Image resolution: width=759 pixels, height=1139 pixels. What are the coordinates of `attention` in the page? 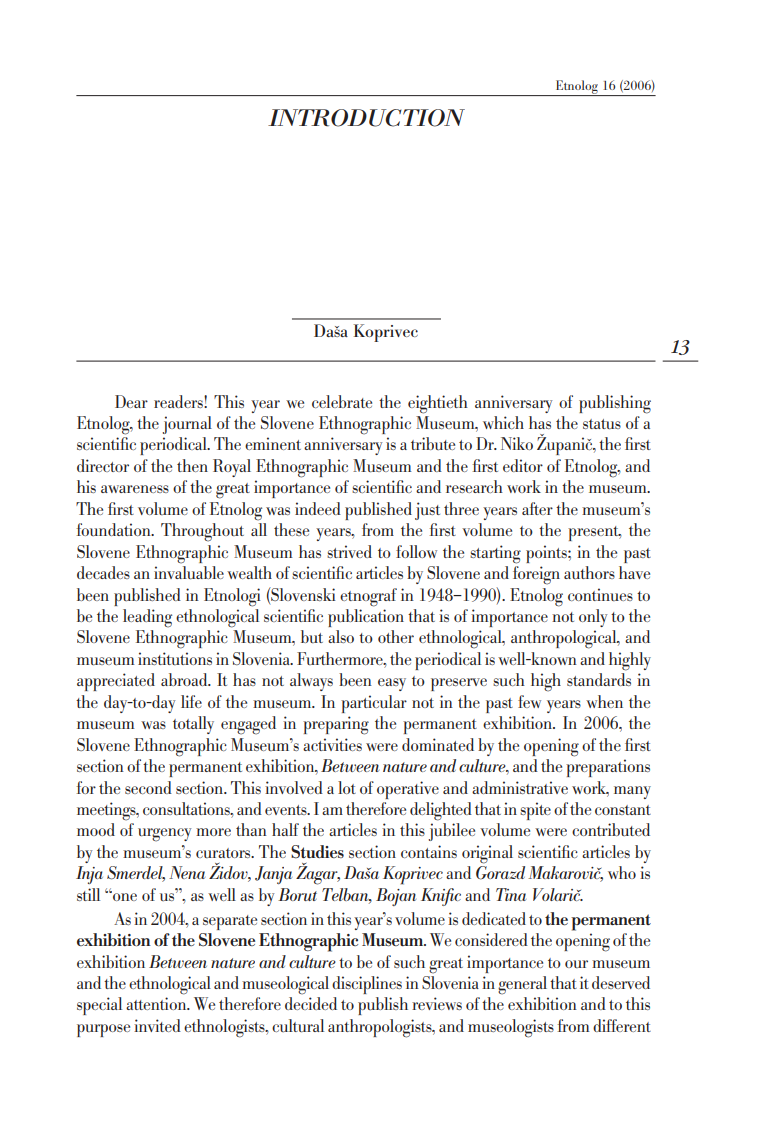 It's located at (157, 1003).
